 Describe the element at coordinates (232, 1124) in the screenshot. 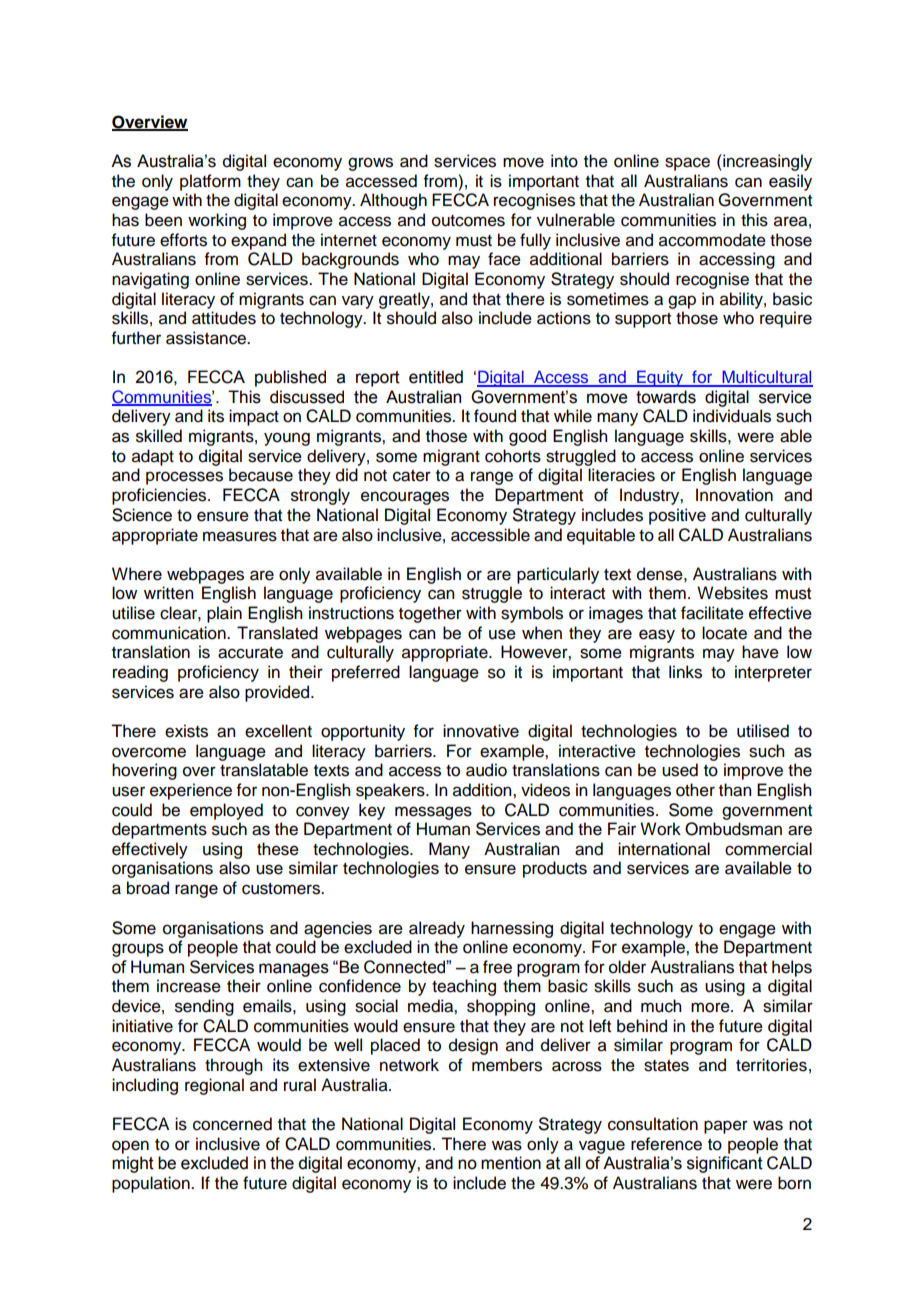

I see `concerned` at that location.
